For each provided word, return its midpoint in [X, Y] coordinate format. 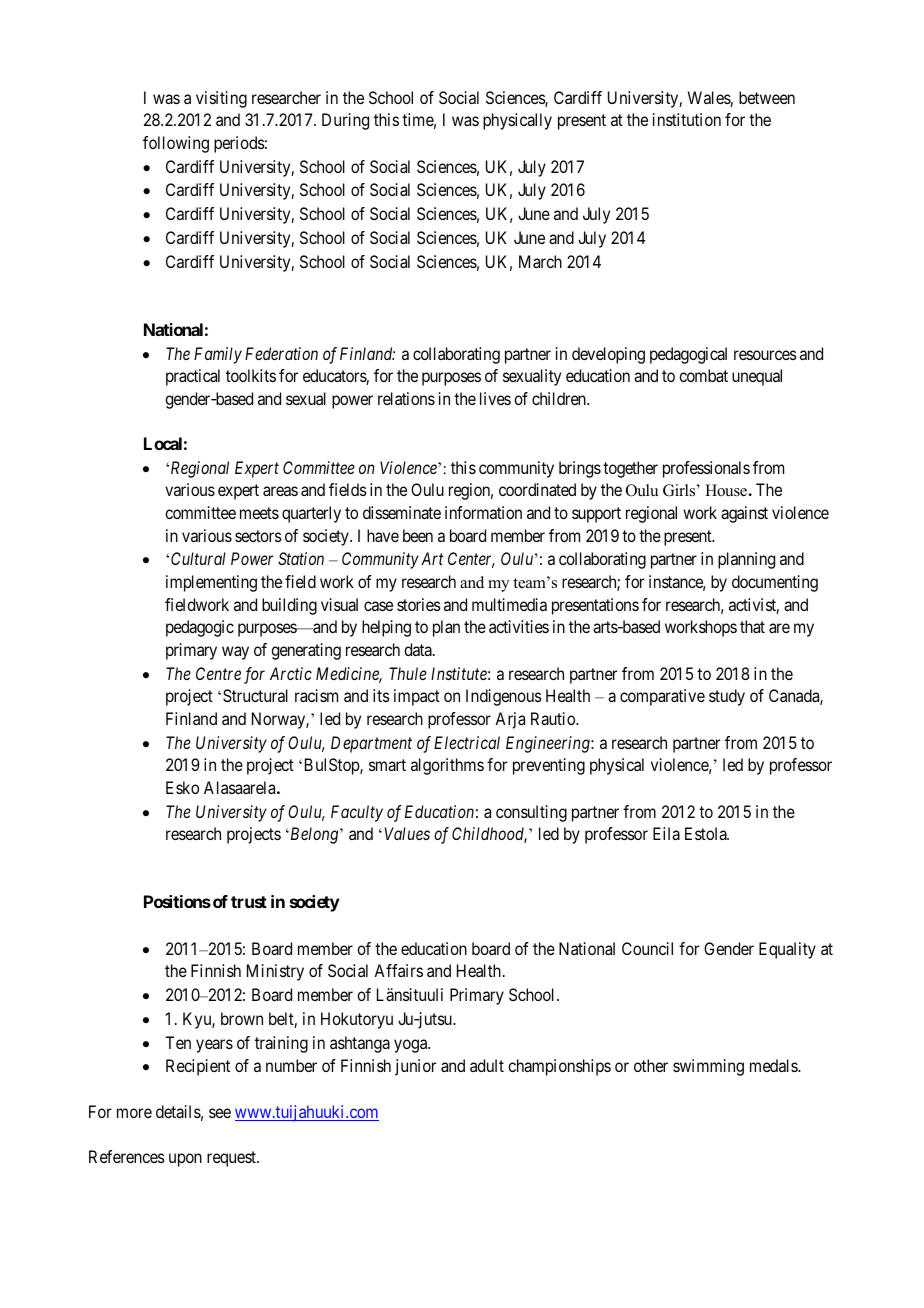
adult [487, 1065]
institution [687, 119]
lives [495, 398]
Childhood [489, 835]
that [752, 626]
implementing [211, 583]
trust [249, 902]
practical [193, 377]
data [419, 649]
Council [647, 948]
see [220, 1113]
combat [703, 375]
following [176, 144]
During [345, 121]
